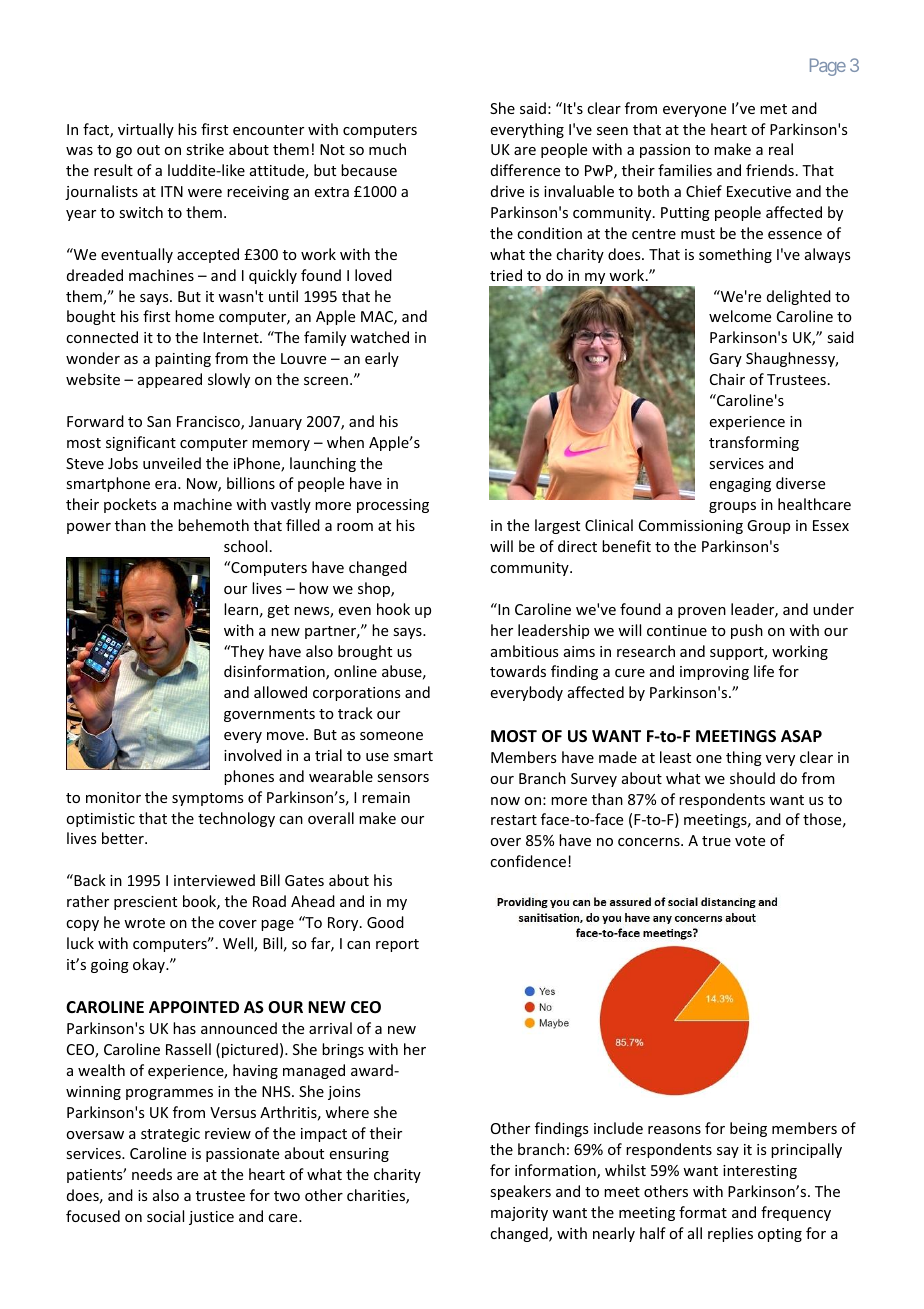  What do you see at coordinates (518, 671) in the document?
I see `towards` at bounding box center [518, 671].
